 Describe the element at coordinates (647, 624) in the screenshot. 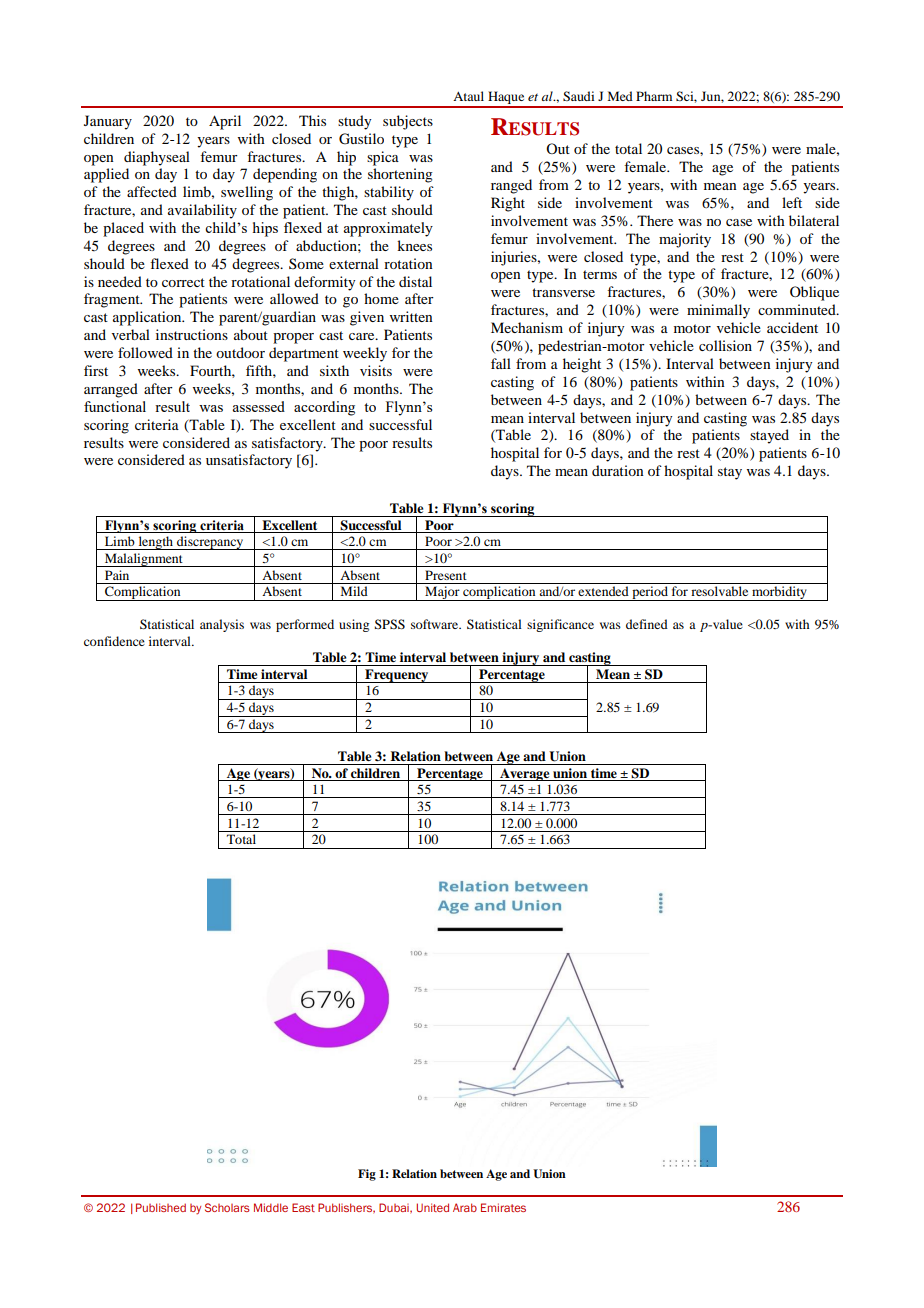

I see `defined` at that location.
